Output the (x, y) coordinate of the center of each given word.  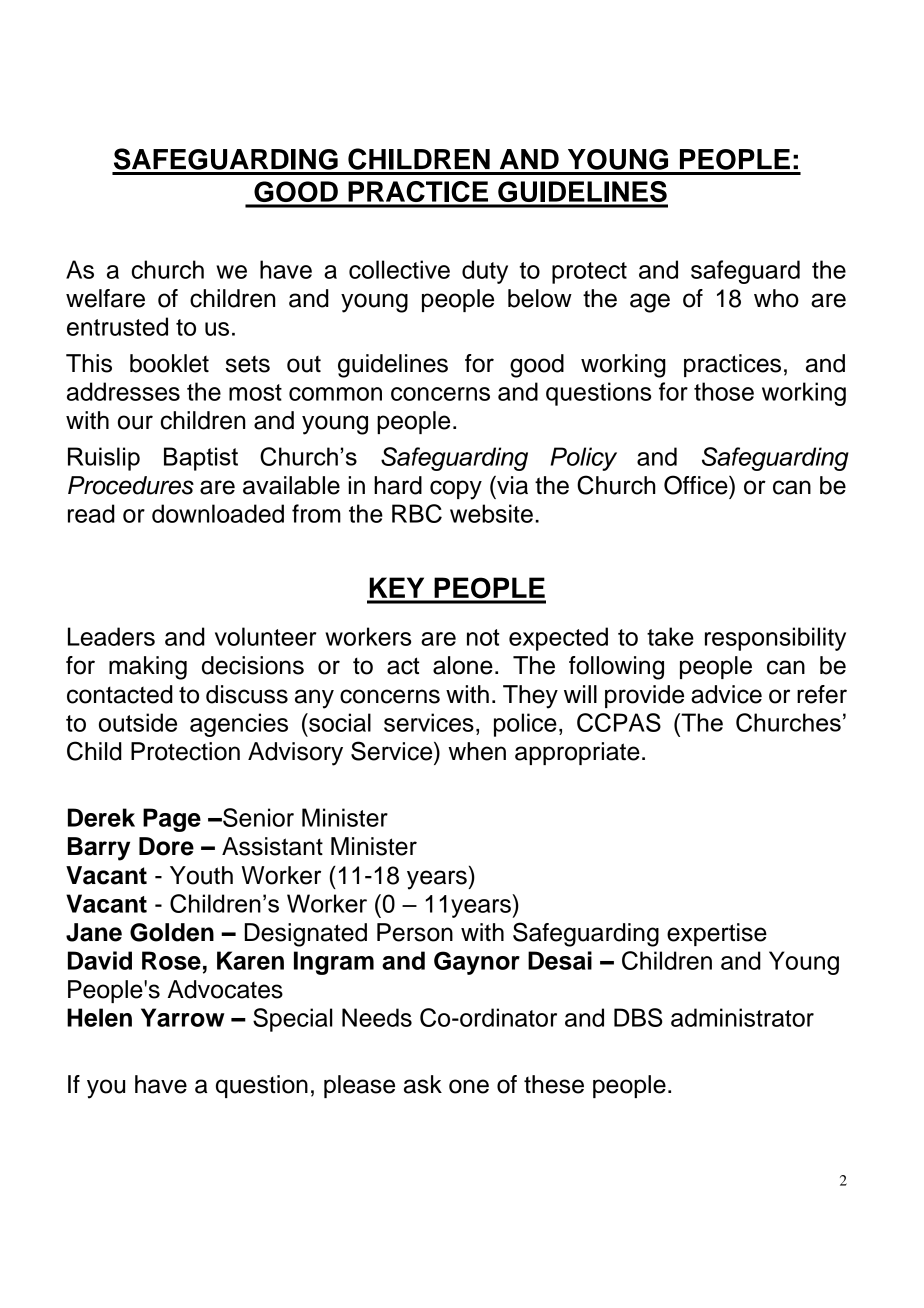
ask (423, 1084)
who (776, 298)
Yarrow (183, 1017)
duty (485, 272)
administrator (742, 1017)
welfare (105, 298)
